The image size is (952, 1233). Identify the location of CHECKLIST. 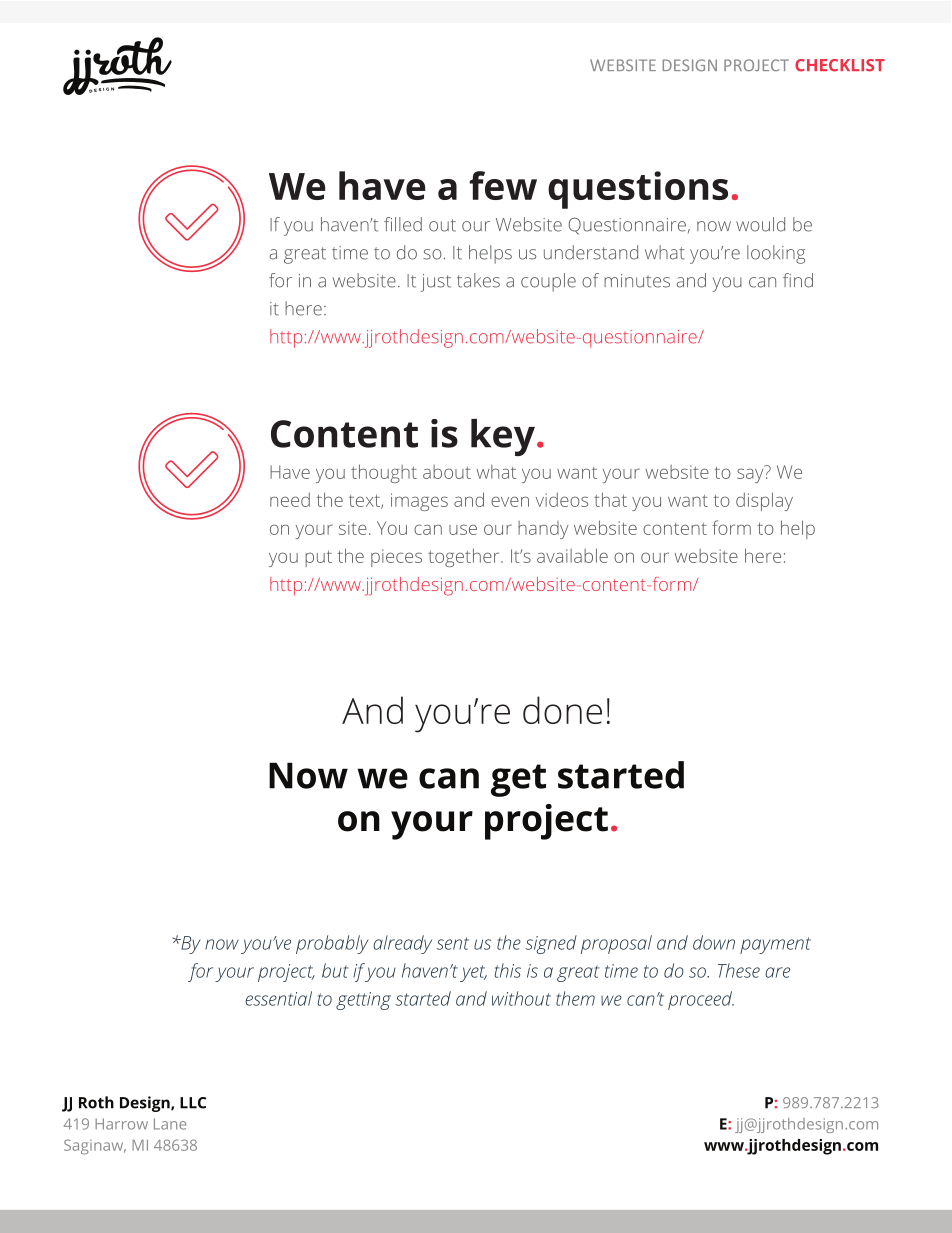
(840, 65).
